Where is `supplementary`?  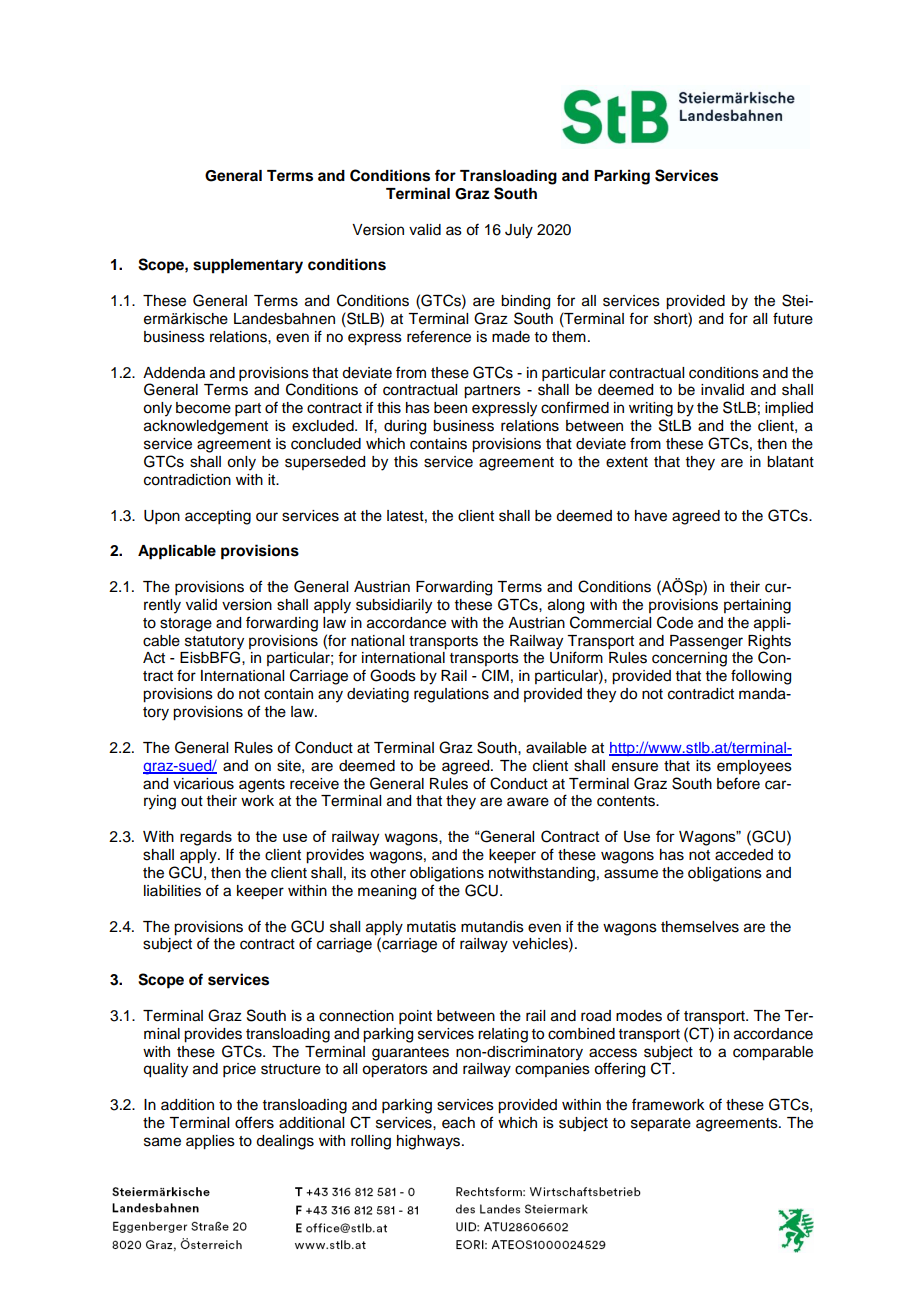 supplementary is located at coordinates (248, 266).
